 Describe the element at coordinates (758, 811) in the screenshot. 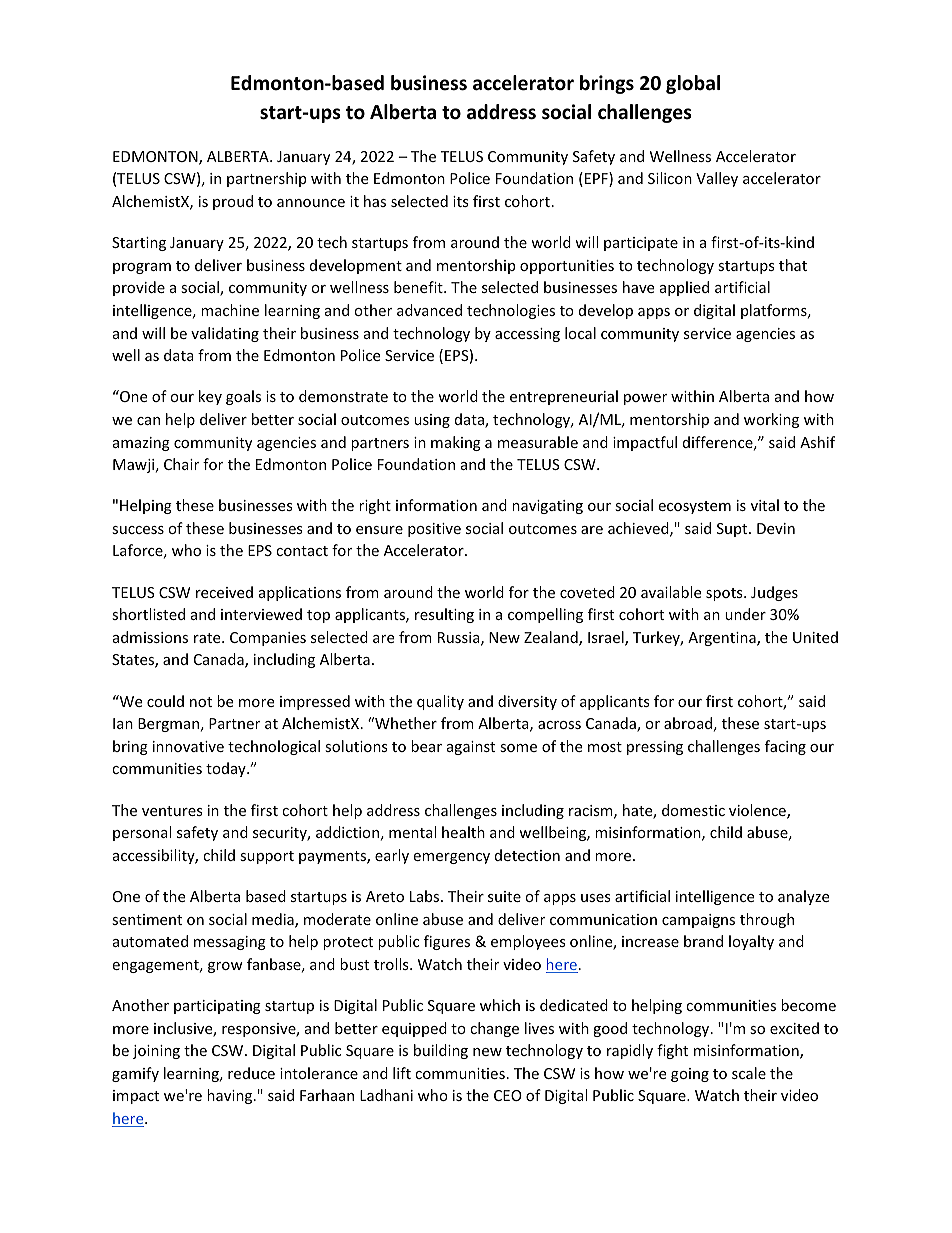

I see `violence` at that location.
